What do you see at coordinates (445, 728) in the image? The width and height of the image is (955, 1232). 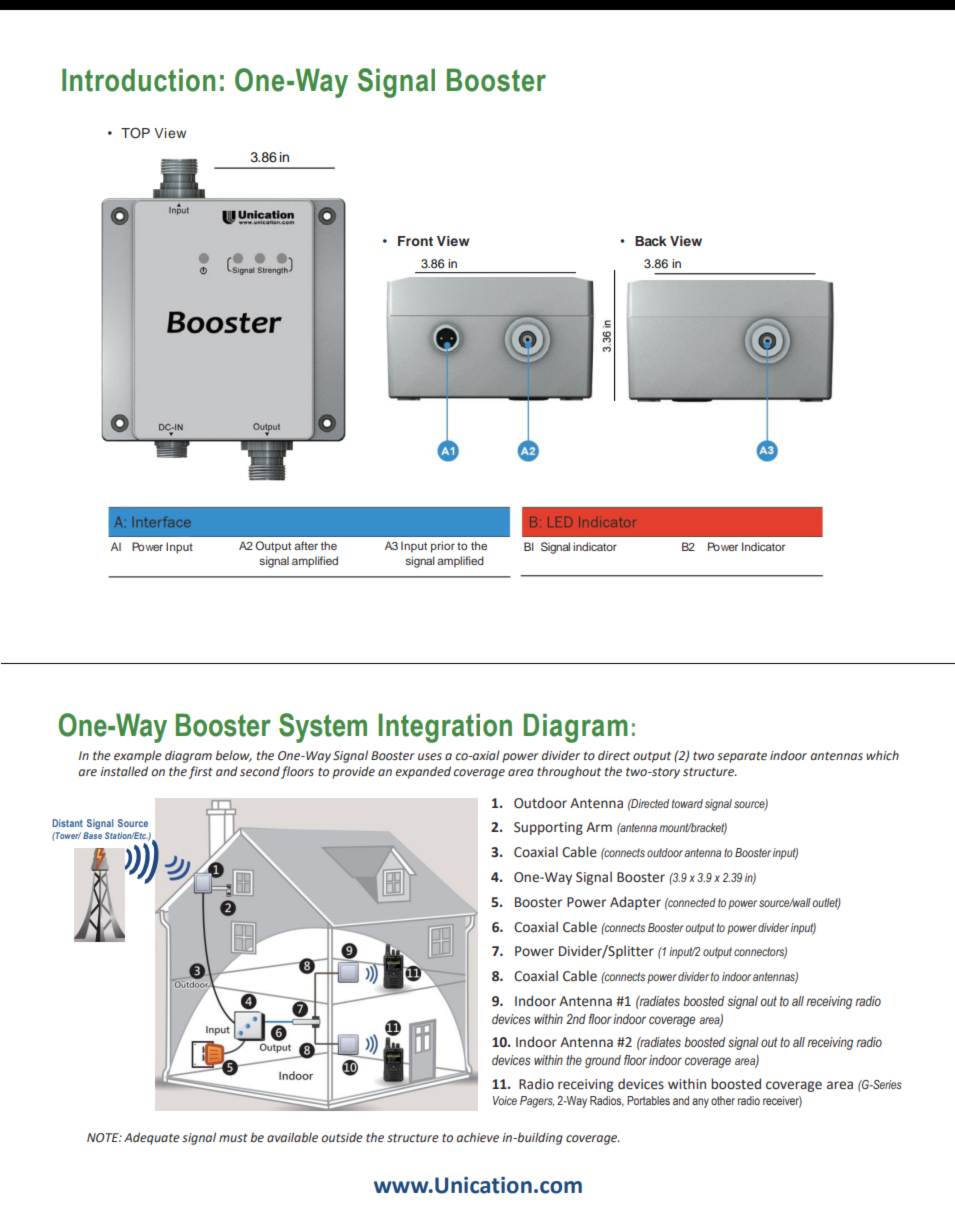 I see `Integration` at bounding box center [445, 728].
